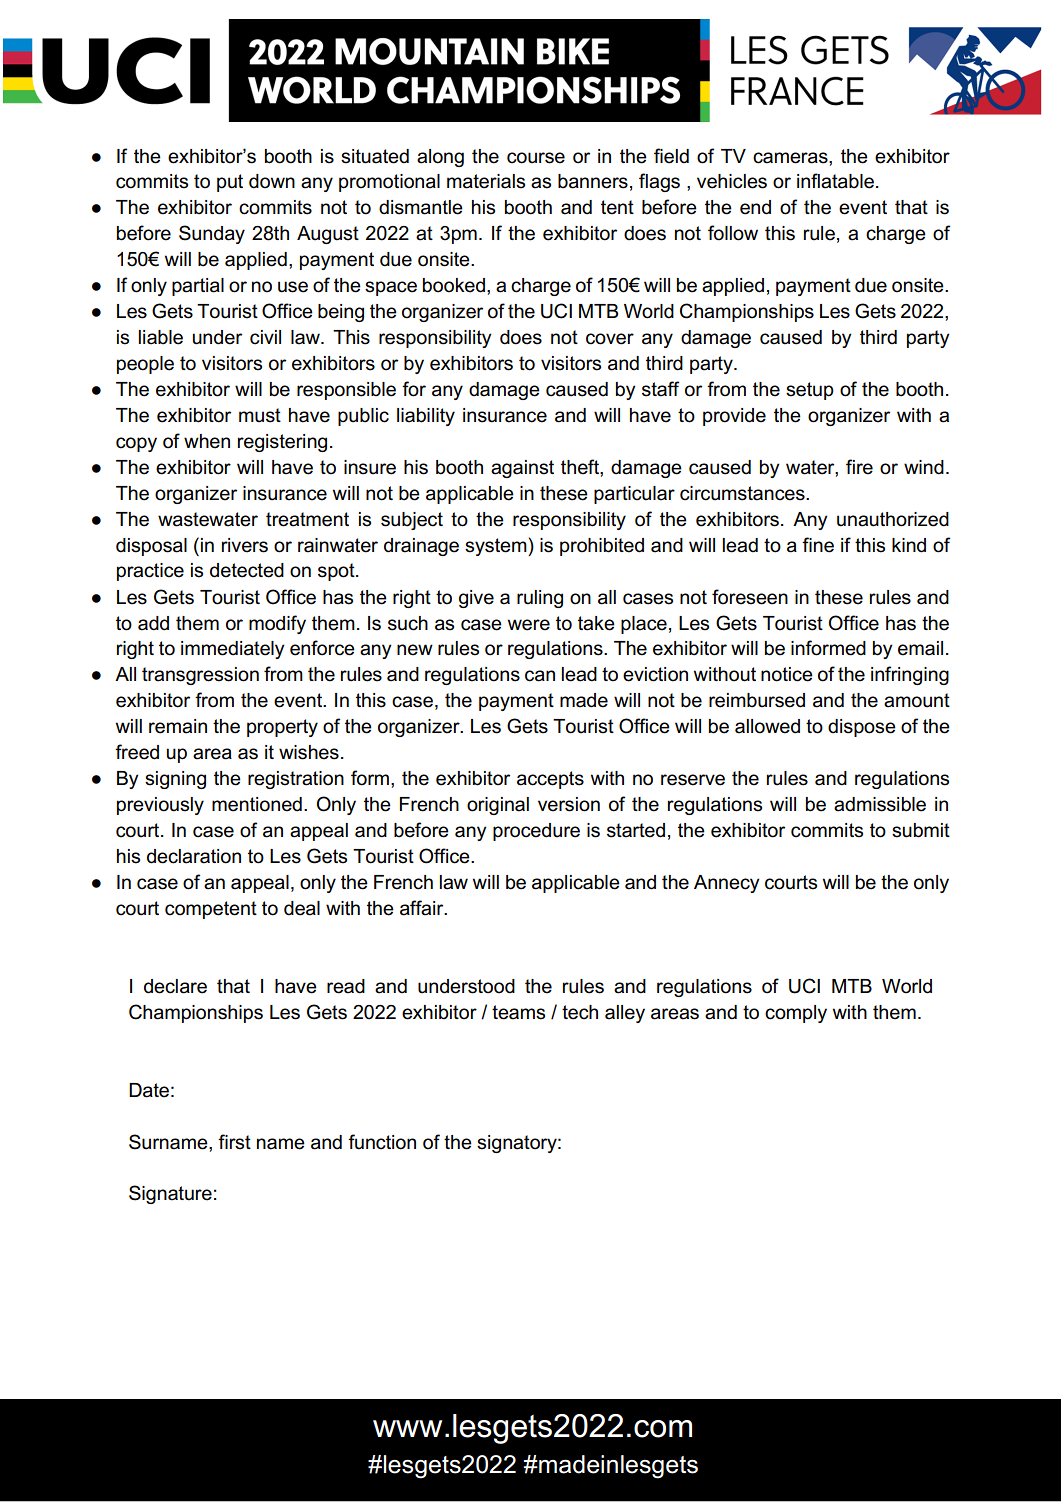  Describe the element at coordinates (536, 158) in the document. I see `course` at that location.
